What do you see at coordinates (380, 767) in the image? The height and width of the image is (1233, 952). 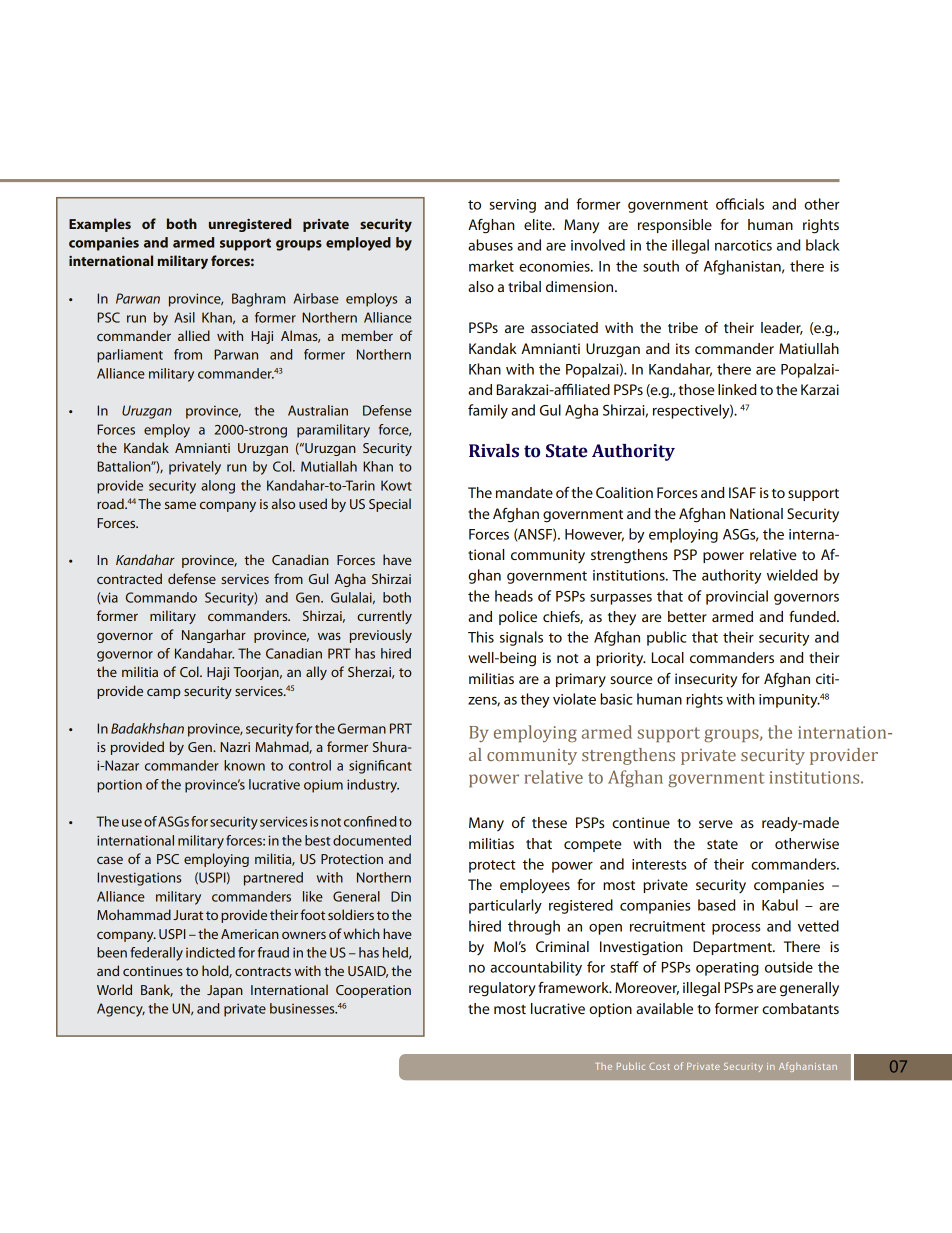 I see `significant` at bounding box center [380, 767].
